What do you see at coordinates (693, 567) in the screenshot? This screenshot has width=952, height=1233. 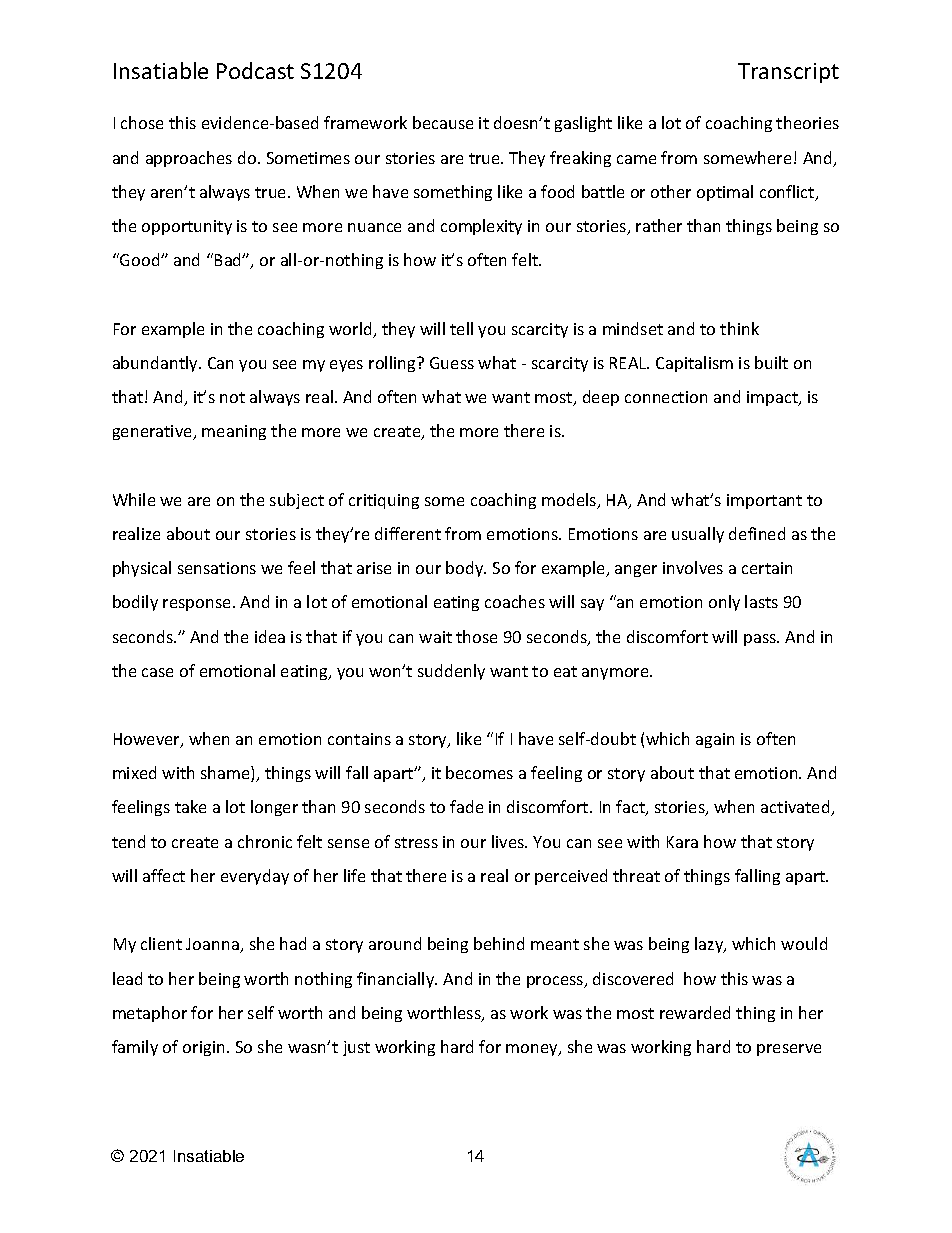 I see `involves` at bounding box center [693, 567].
